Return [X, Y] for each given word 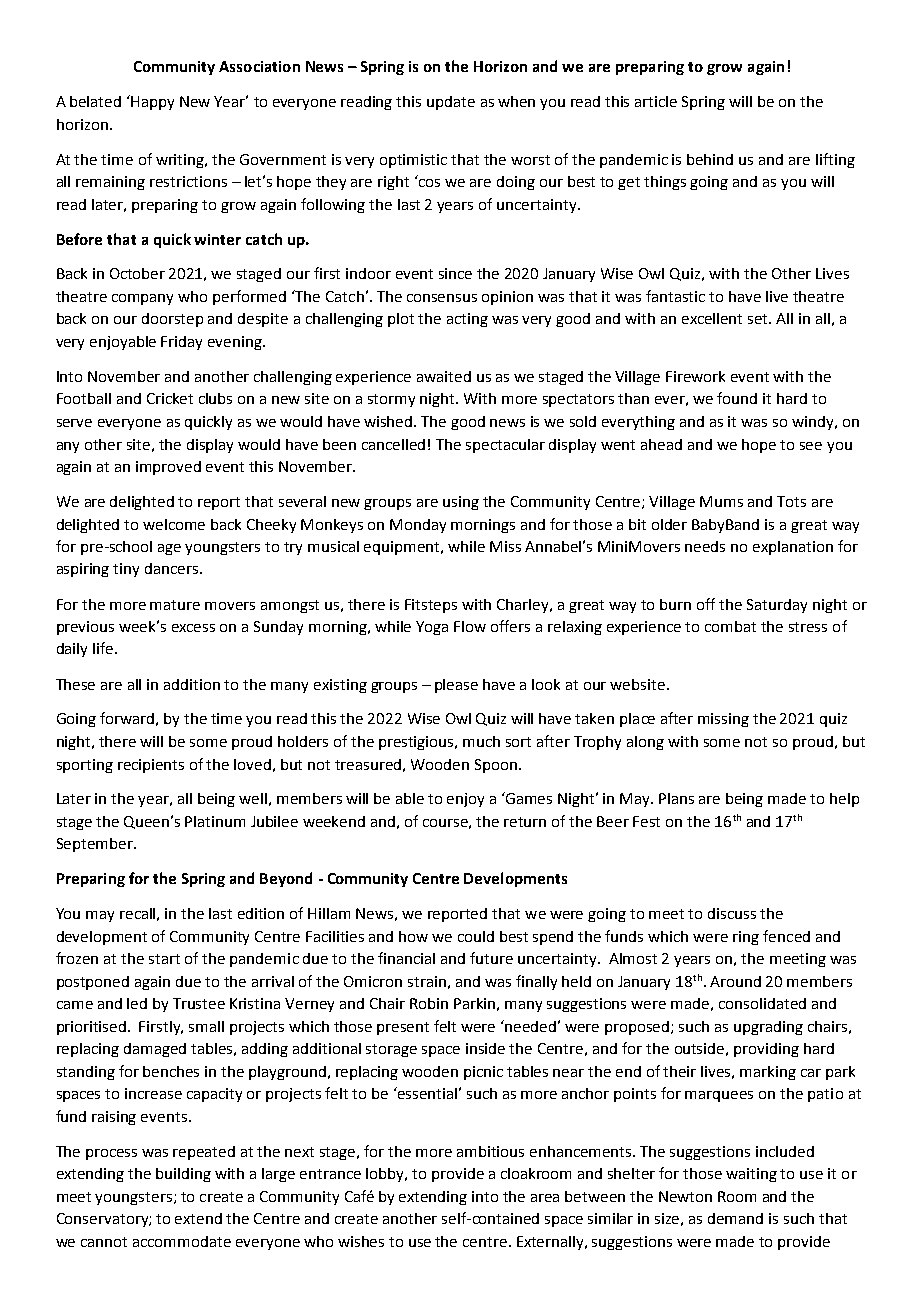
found [737, 398]
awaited [444, 376]
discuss [732, 913]
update [451, 103]
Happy [152, 103]
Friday [181, 343]
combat [730, 626]
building [183, 1175]
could [476, 936]
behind [710, 159]
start [164, 959]
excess [193, 628]
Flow [470, 626]
